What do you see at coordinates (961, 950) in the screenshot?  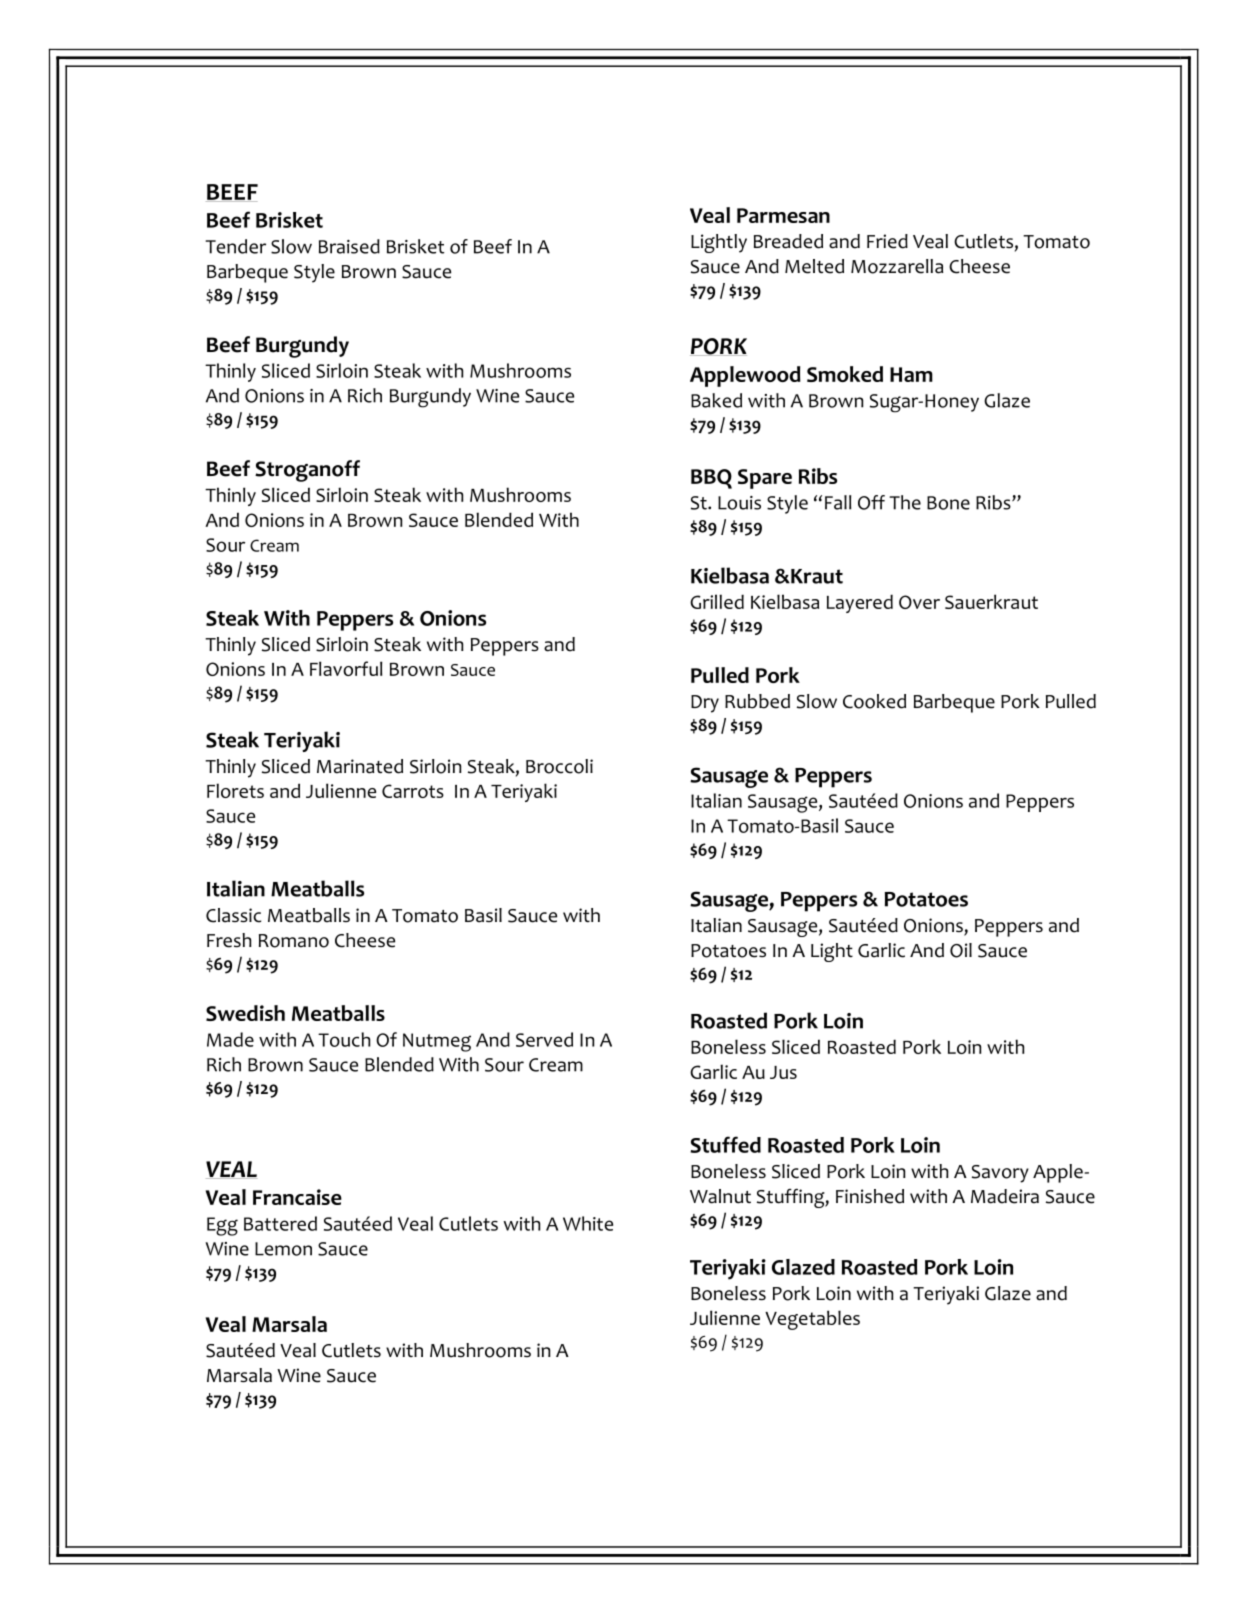 I see `Oil` at bounding box center [961, 950].
